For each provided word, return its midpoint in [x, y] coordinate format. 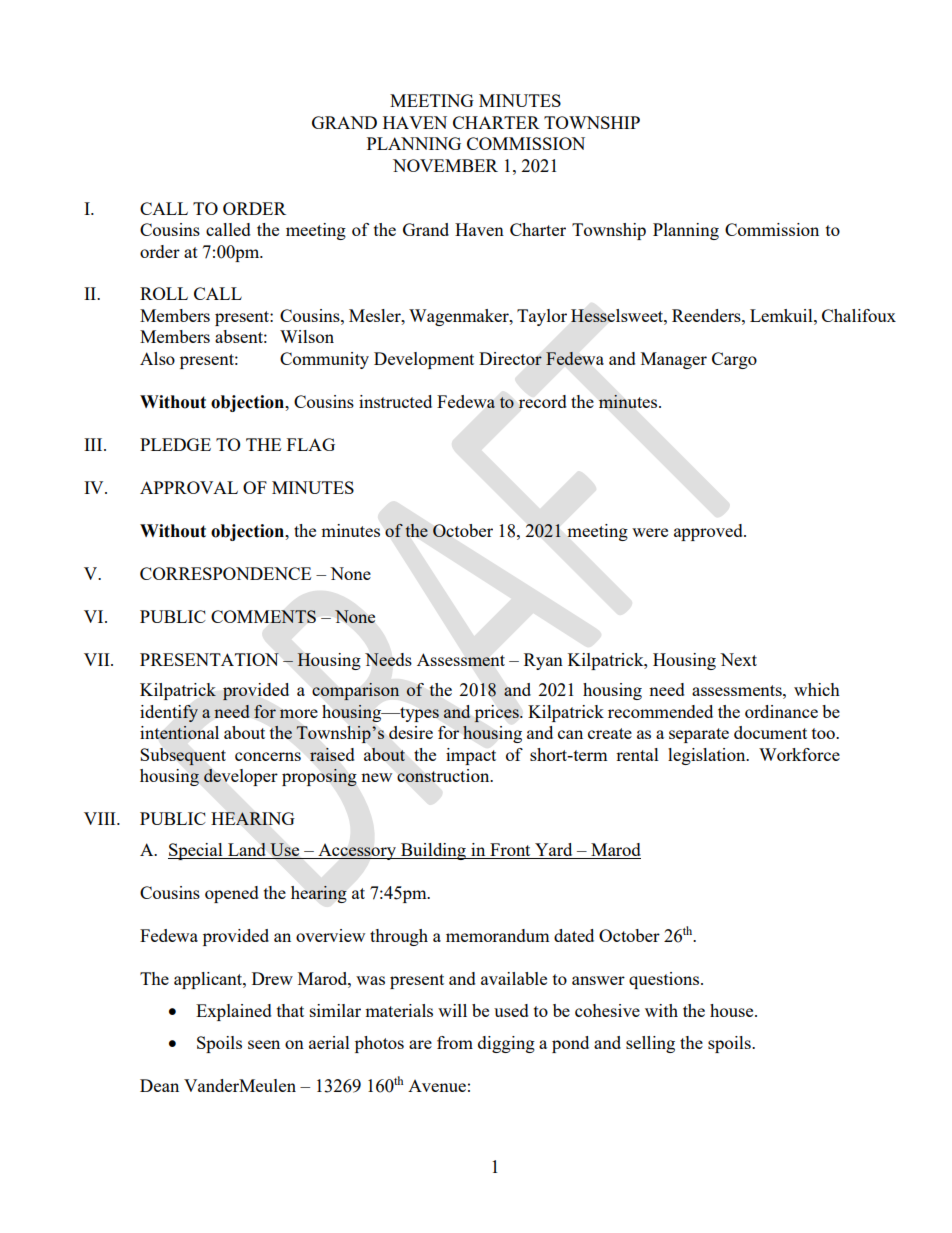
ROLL [164, 293]
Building [433, 851]
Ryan [543, 661]
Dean [159, 1085]
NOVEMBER [445, 165]
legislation [708, 756]
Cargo [734, 360]
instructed [395, 401]
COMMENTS [263, 616]
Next [738, 659]
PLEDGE [175, 444]
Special [196, 851]
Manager [674, 360]
